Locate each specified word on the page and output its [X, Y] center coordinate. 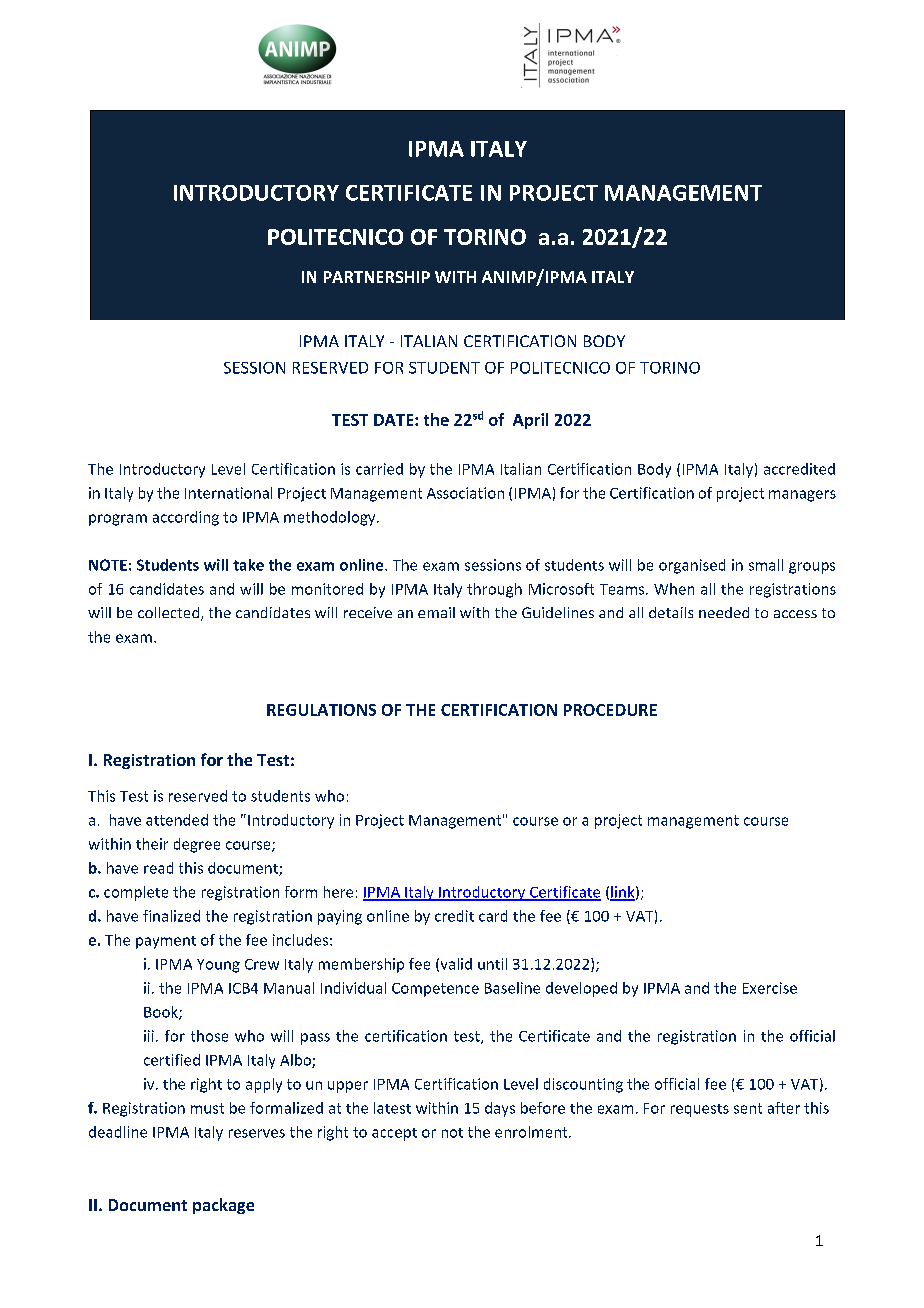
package [223, 1206]
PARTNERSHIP [377, 277]
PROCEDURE [610, 710]
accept [394, 1134]
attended [177, 820]
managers [802, 496]
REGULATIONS [321, 710]
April [530, 421]
